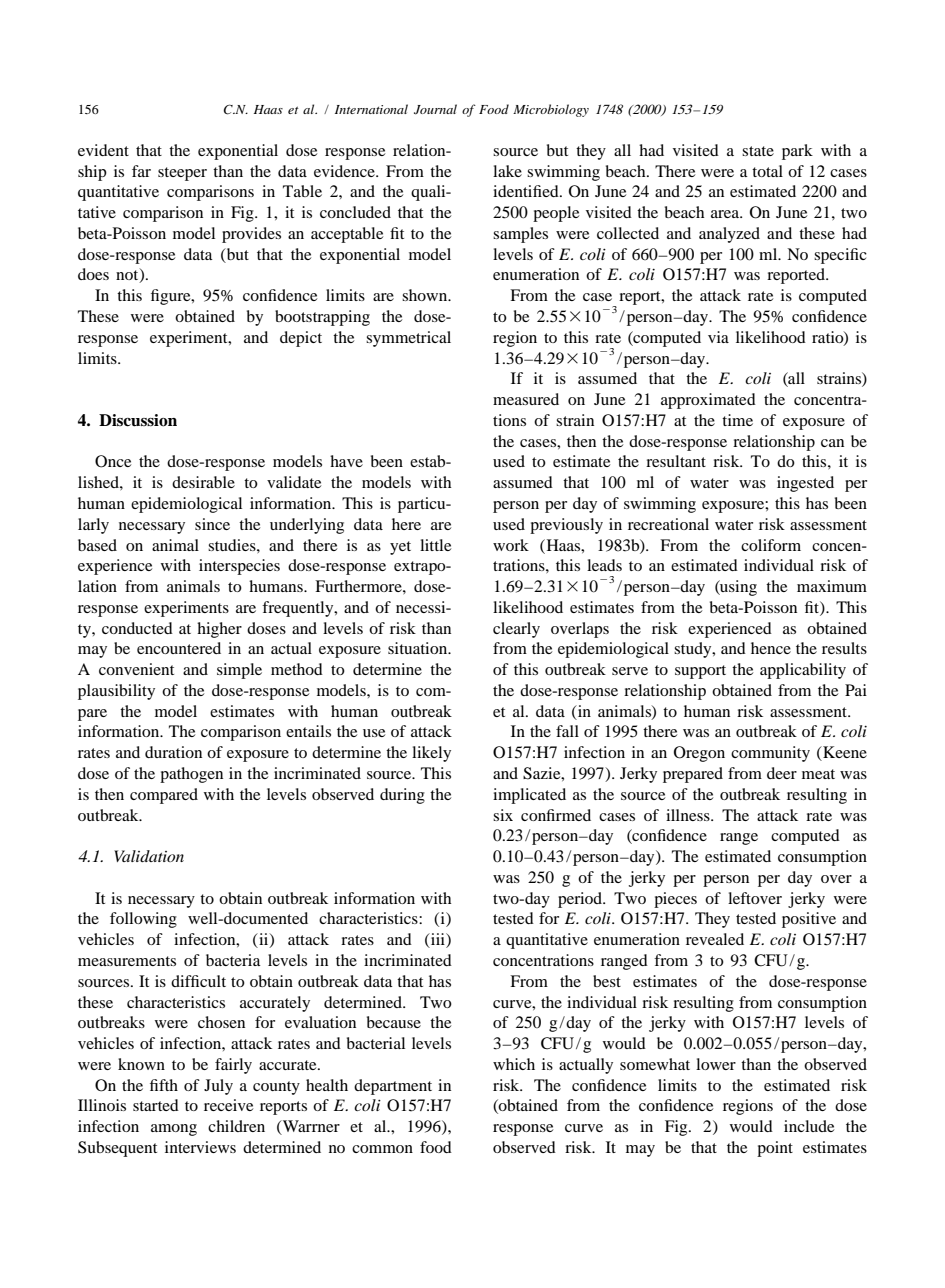  Describe the element at coordinates (771, 648) in the screenshot. I see `hence` at that location.
